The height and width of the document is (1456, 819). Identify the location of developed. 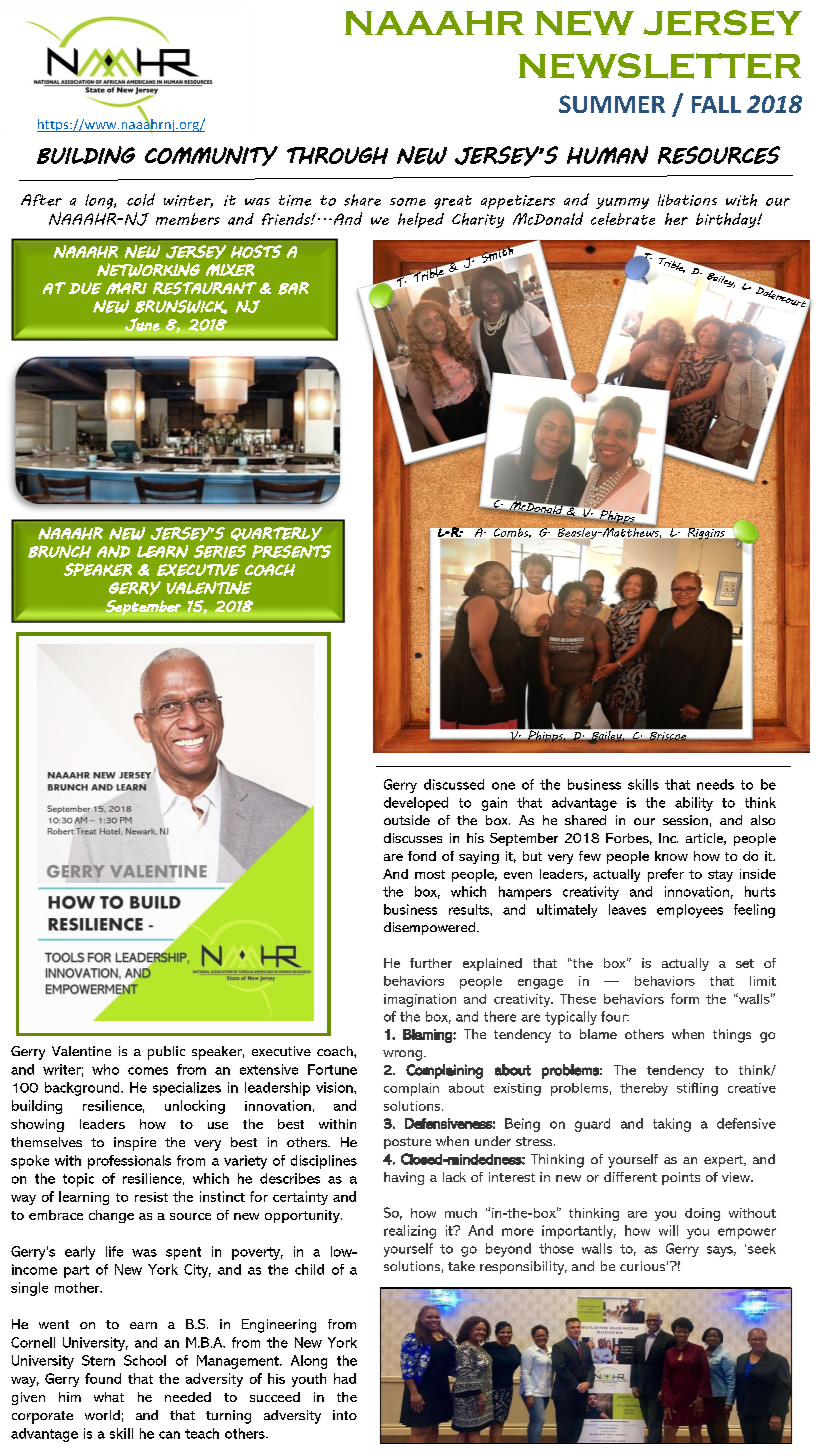
(416, 804).
